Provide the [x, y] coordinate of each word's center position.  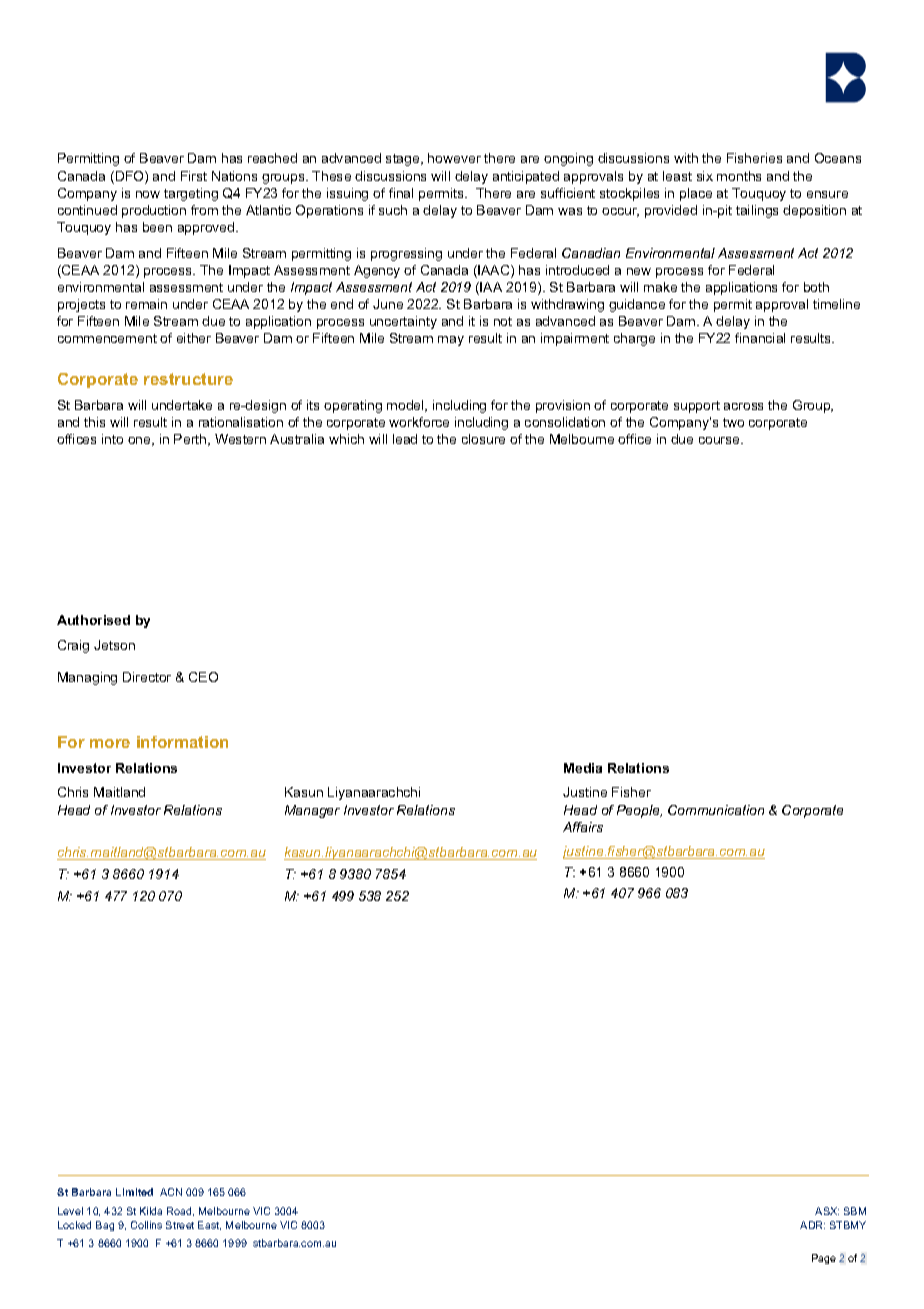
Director [147, 677]
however [454, 158]
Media [583, 768]
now [148, 194]
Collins [146, 1225]
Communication [716, 810]
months [739, 176]
